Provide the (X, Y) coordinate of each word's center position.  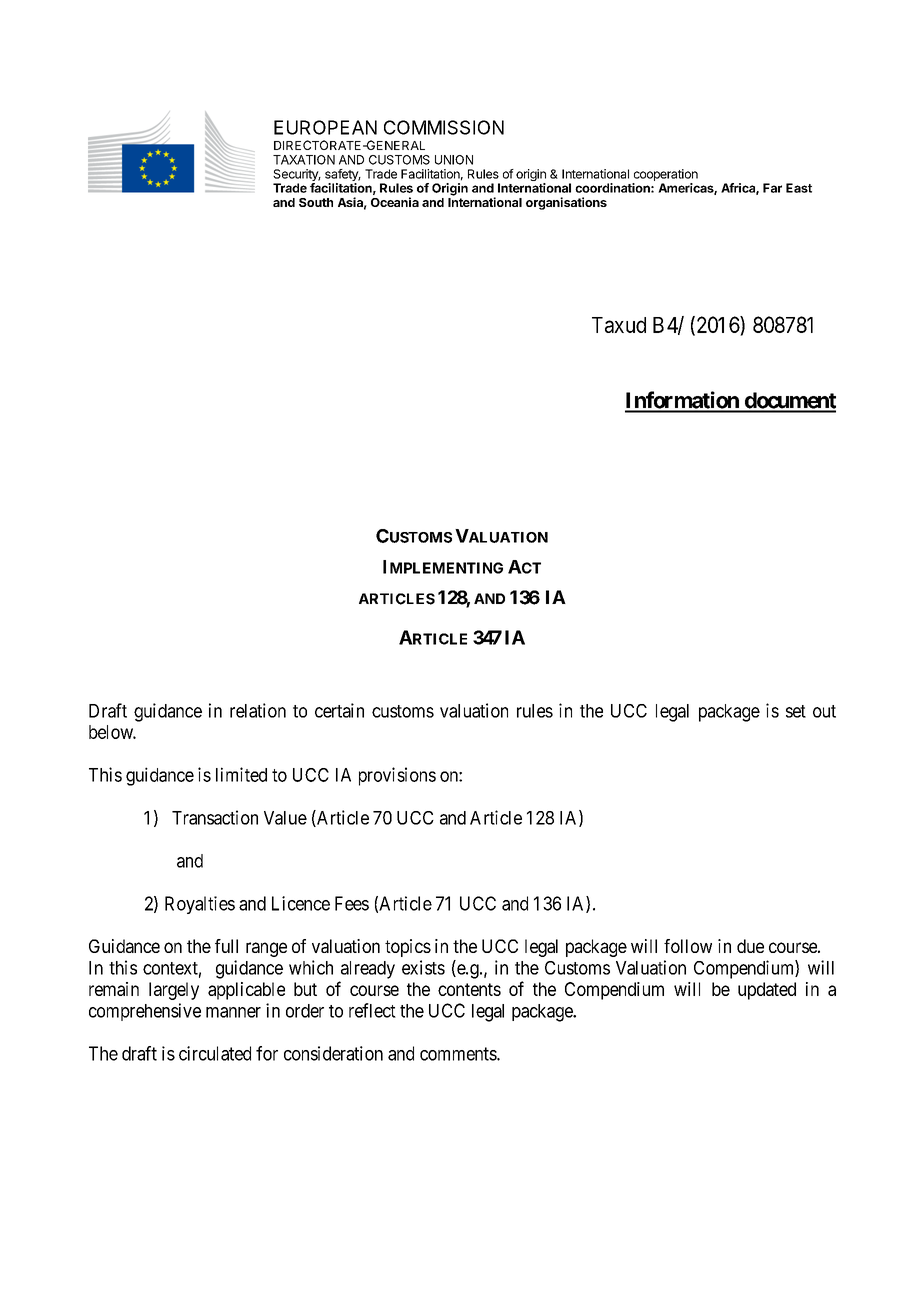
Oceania (395, 202)
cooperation (666, 175)
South (316, 202)
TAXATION (304, 160)
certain (339, 710)
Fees (352, 903)
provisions (397, 776)
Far (772, 188)
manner (233, 1012)
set (796, 711)
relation (258, 710)
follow (688, 946)
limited (241, 774)
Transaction (215, 817)
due (750, 946)
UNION (454, 160)
